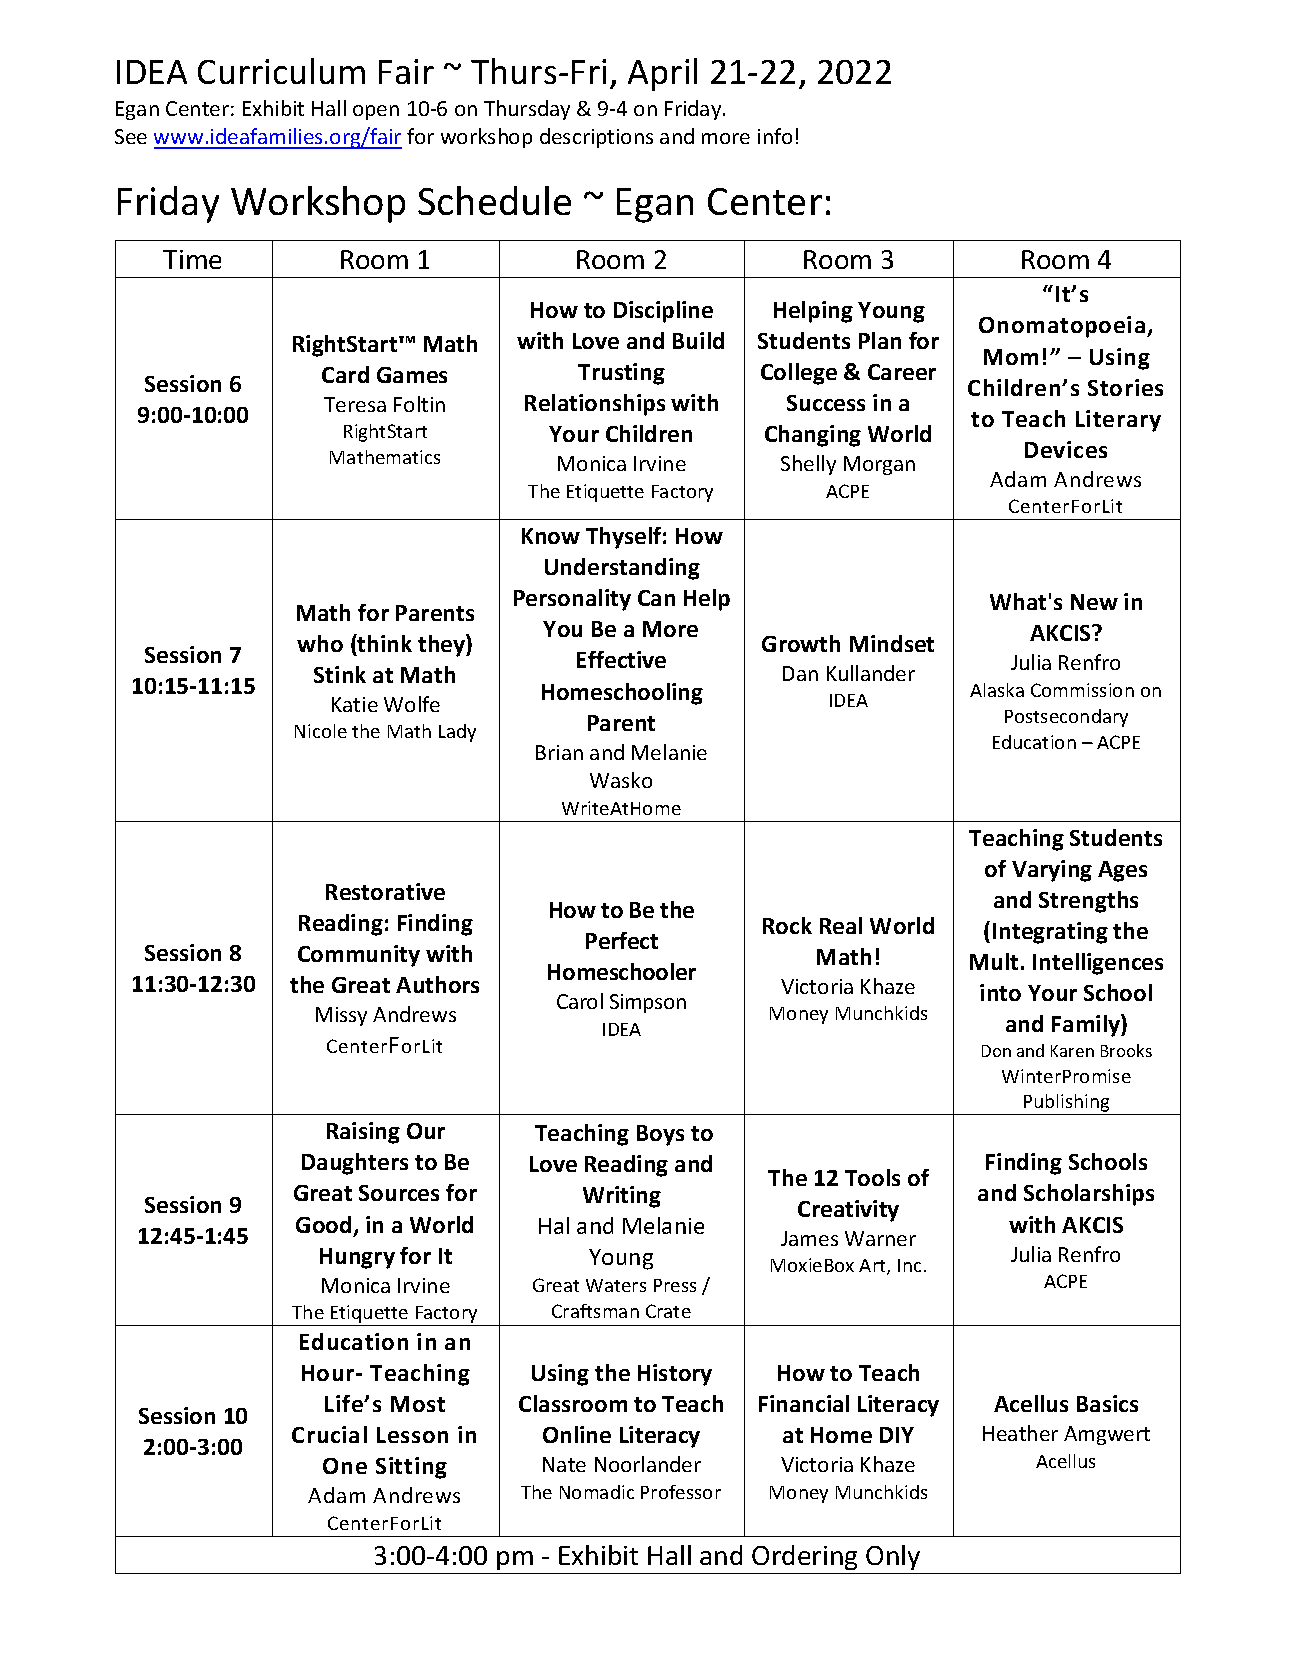  I want to click on Varying, so click(1052, 871).
